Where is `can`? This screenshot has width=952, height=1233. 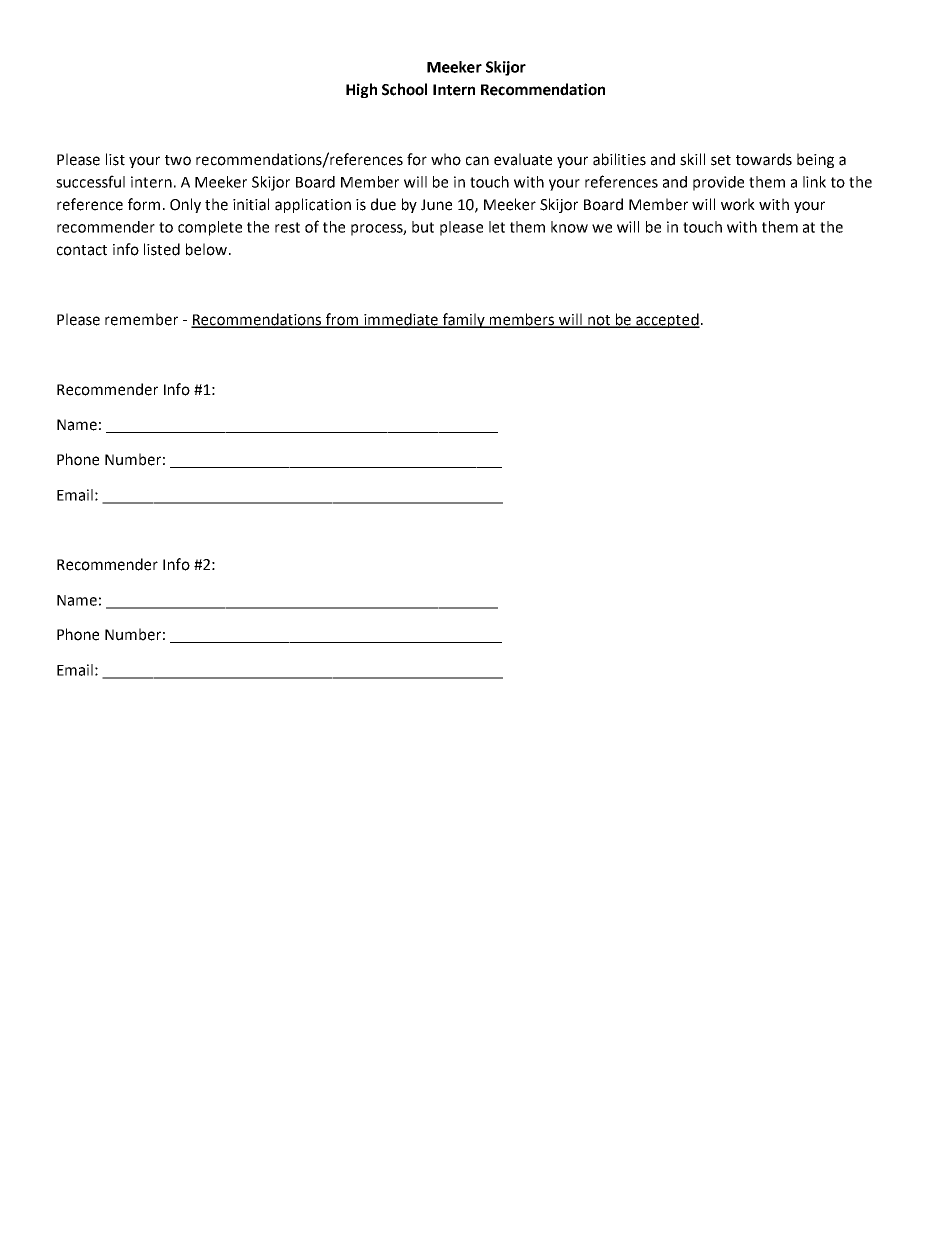 can is located at coordinates (477, 161).
